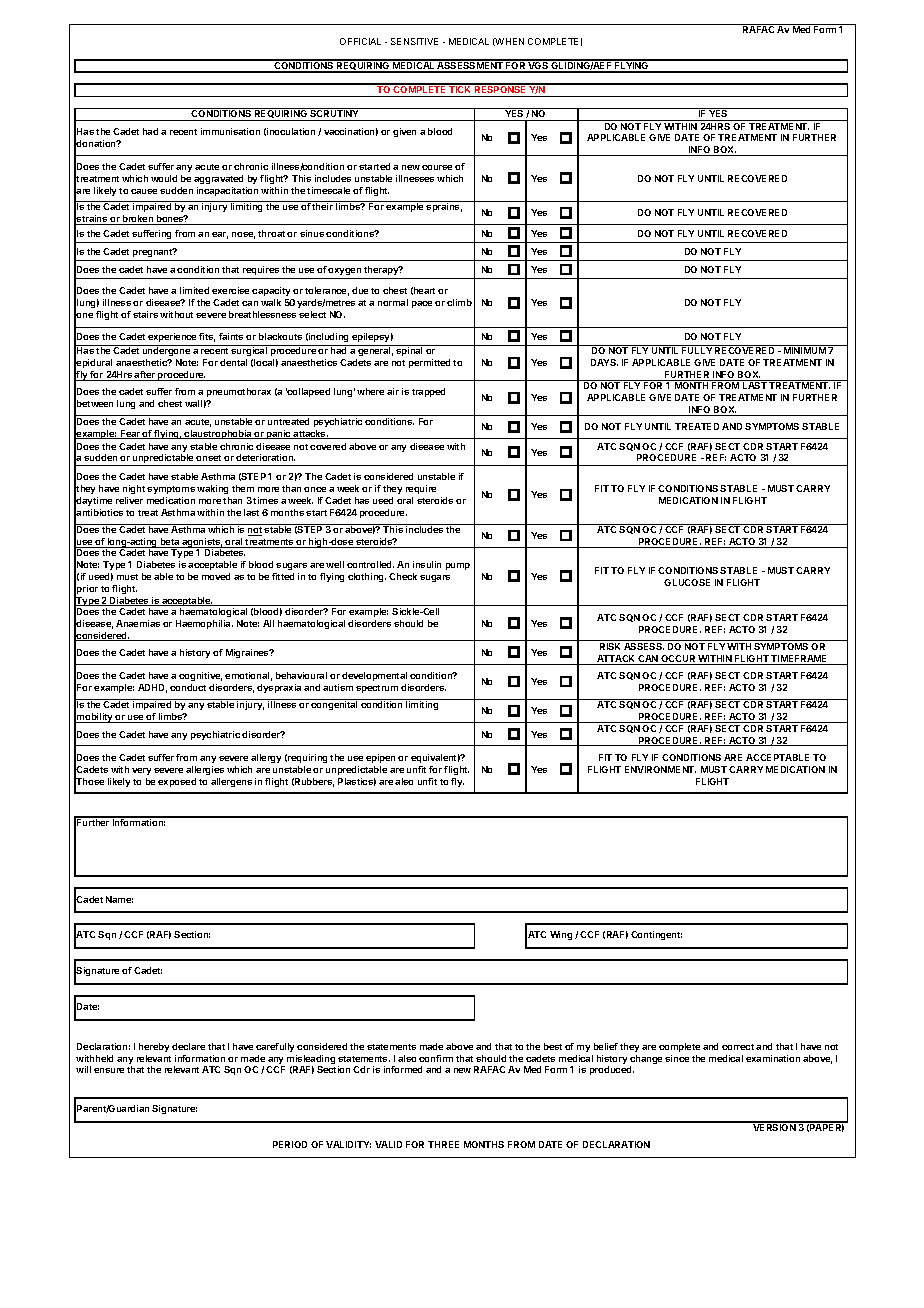 This image has height=1308, width=924. What do you see at coordinates (109, 1070) in the image?
I see `ensure` at bounding box center [109, 1070].
